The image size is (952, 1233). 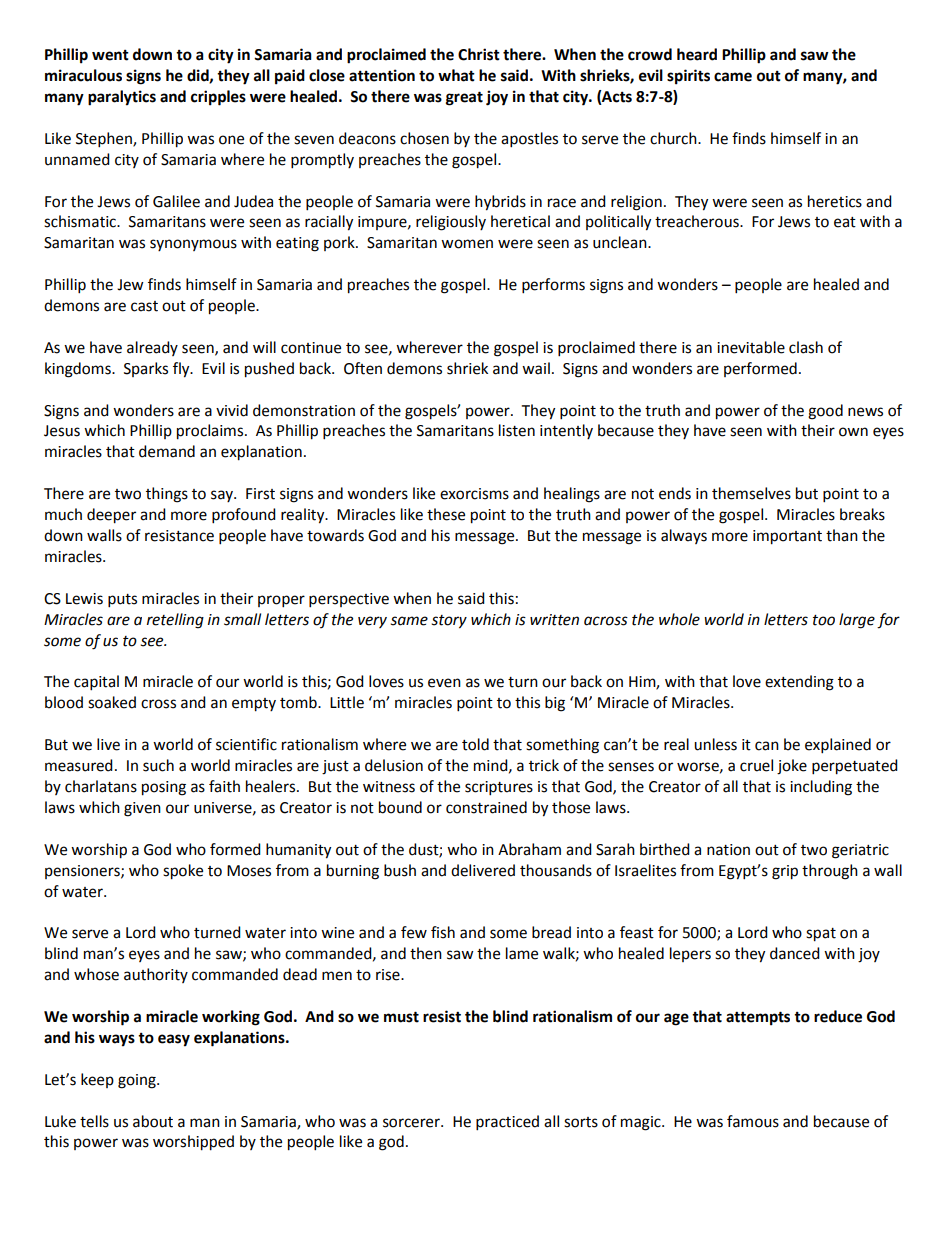 I want to click on practiced, so click(x=507, y=1123).
